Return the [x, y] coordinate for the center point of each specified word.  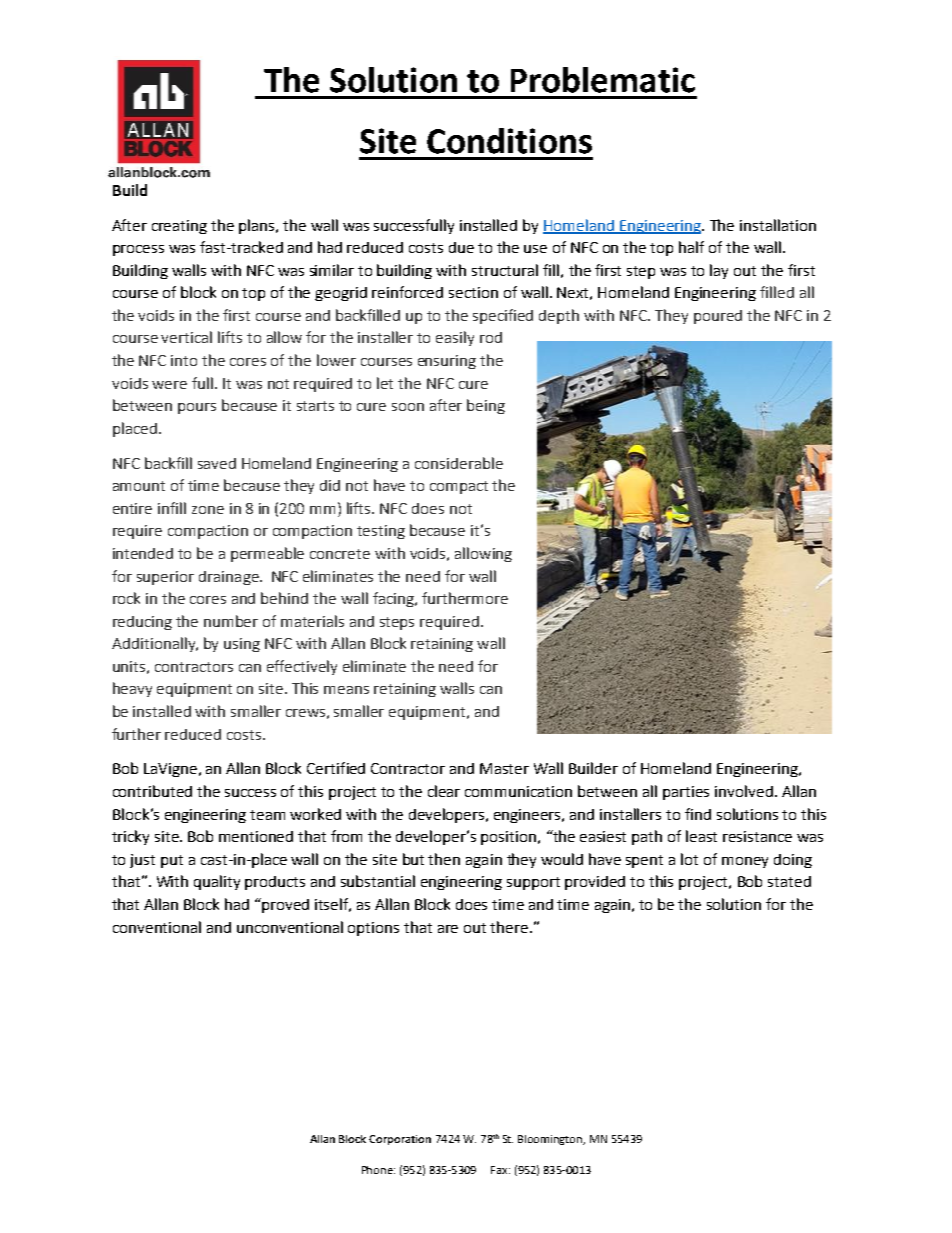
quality [217, 882]
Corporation [400, 1140]
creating [179, 227]
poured [718, 317]
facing [394, 599]
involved [744, 791]
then [444, 859]
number [231, 621]
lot [689, 859]
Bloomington [551, 1140]
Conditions [509, 141]
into [184, 360]
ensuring [447, 362]
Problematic [603, 80]
